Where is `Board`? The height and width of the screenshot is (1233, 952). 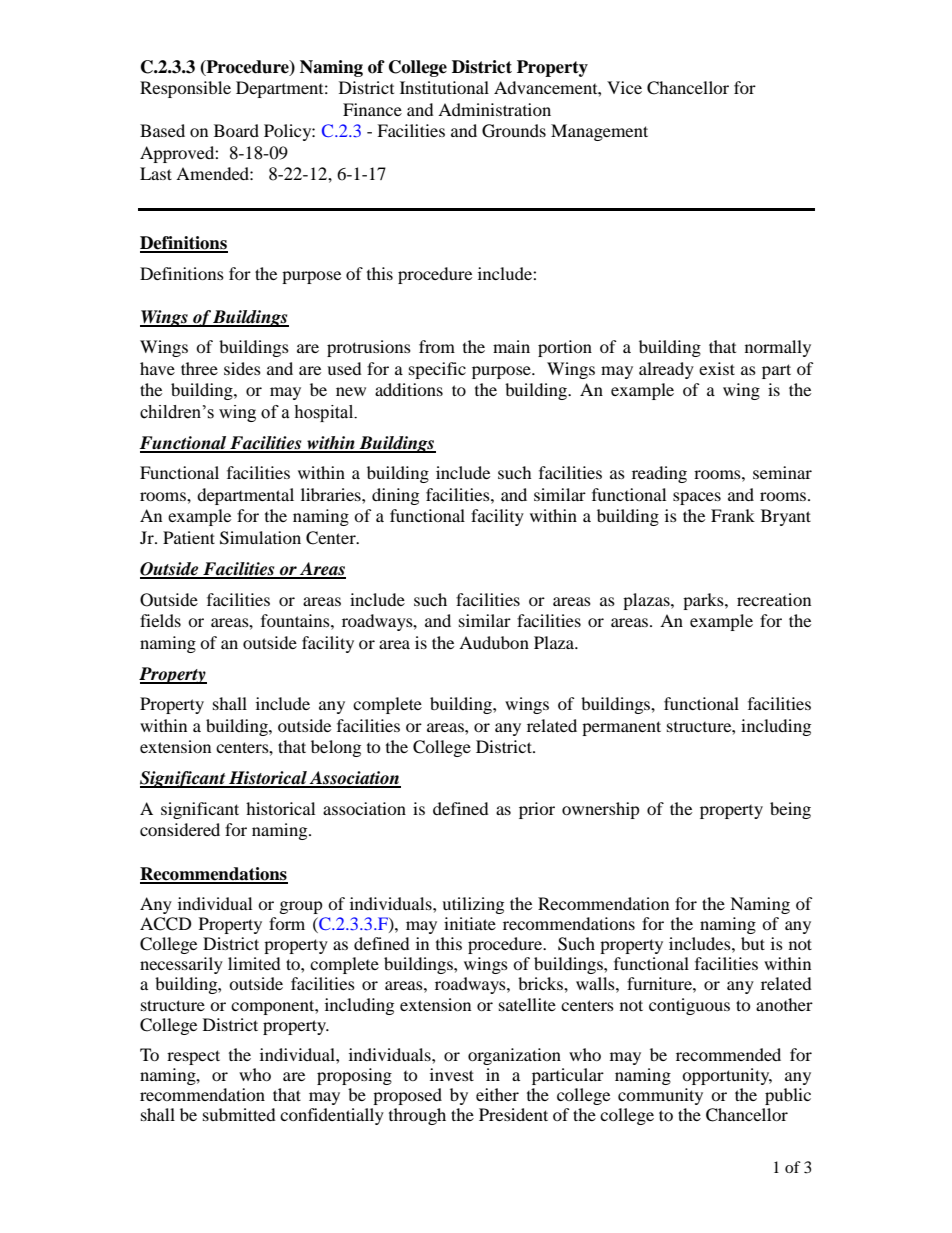 Board is located at coordinates (236, 130).
